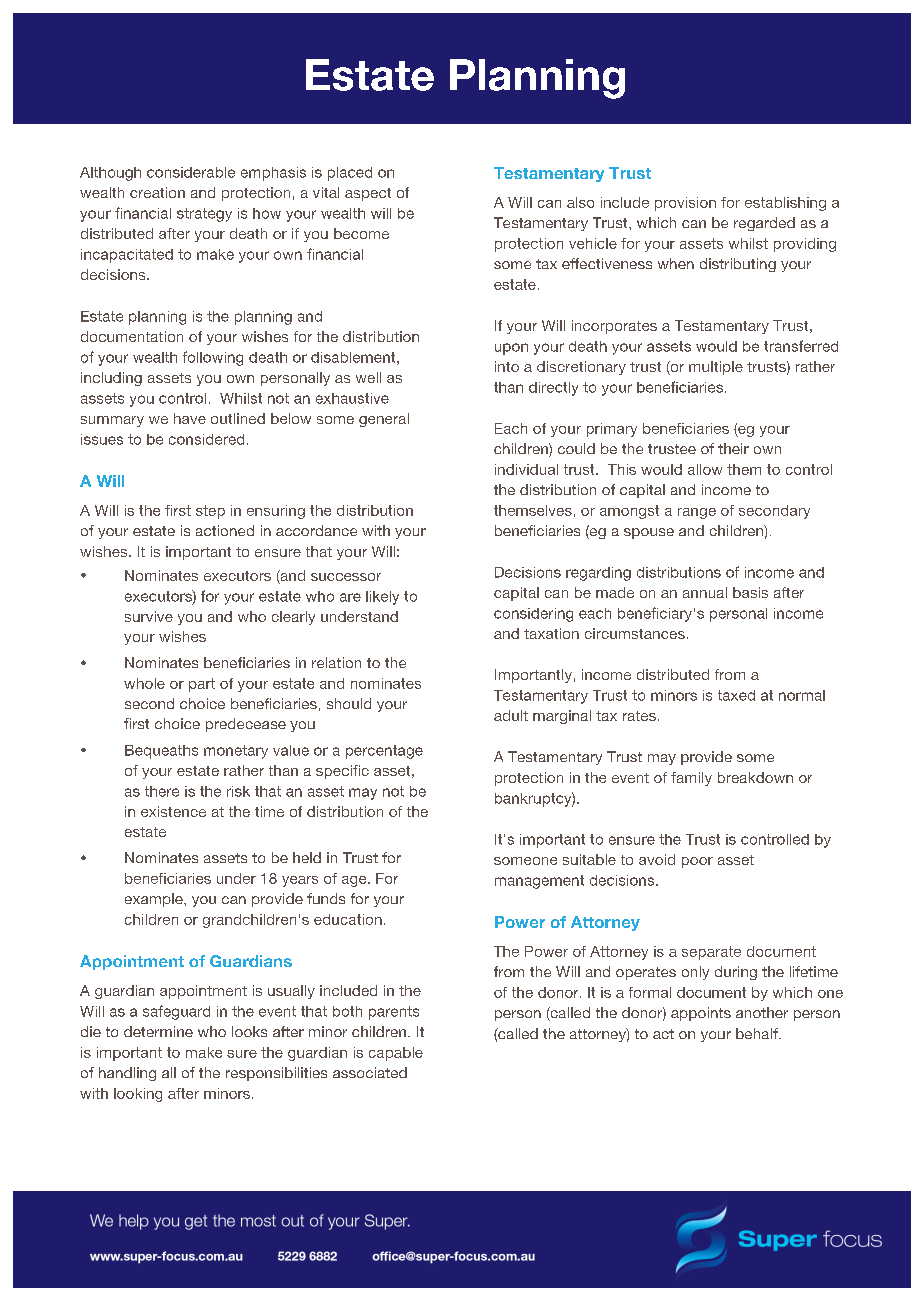 This image has height=1308, width=924. What do you see at coordinates (758, 1033) in the image?
I see `behalf` at bounding box center [758, 1033].
